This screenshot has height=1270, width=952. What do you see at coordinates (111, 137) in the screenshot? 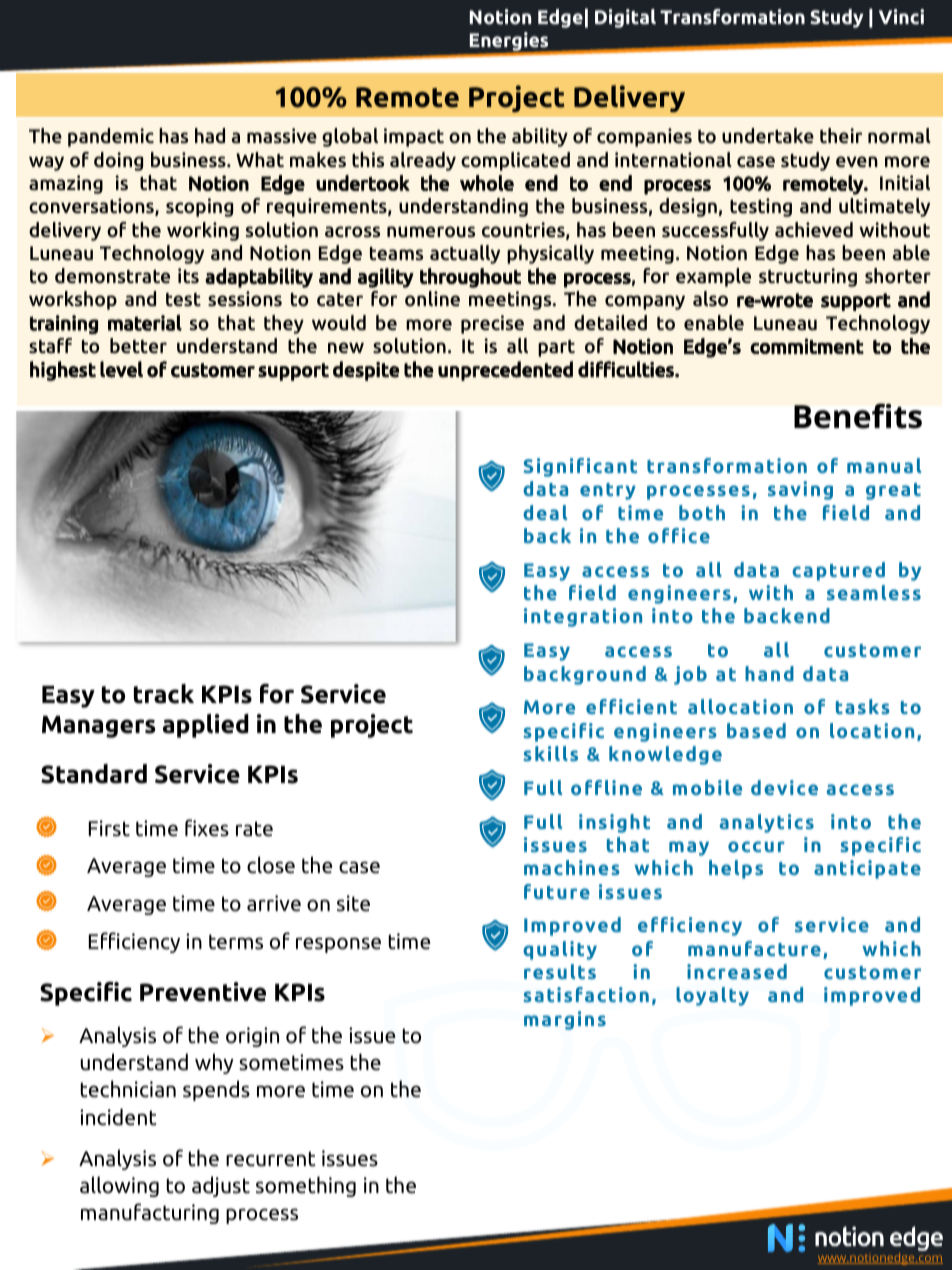
I see `pandemic` at bounding box center [111, 137].
